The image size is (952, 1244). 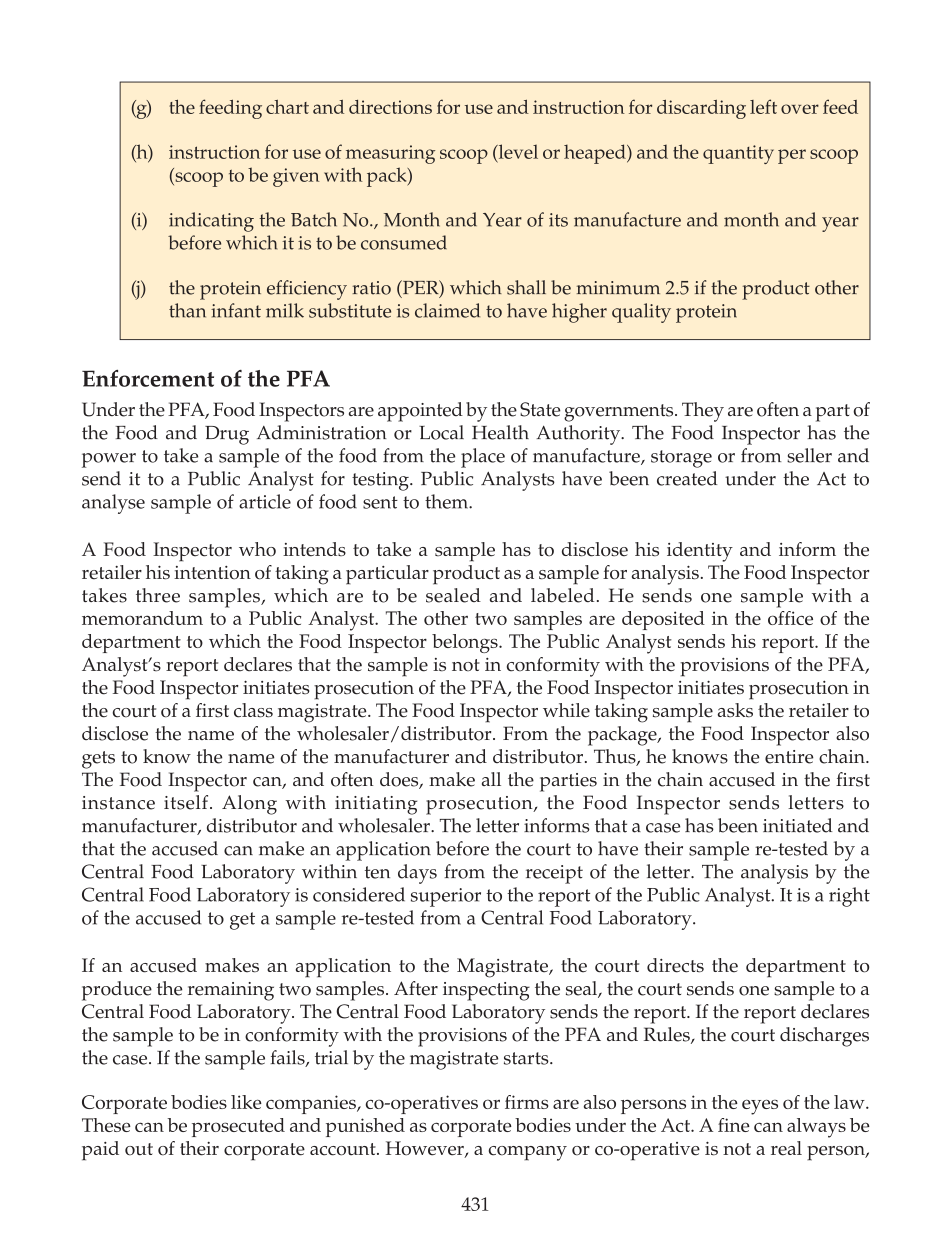 What do you see at coordinates (700, 552) in the image?
I see `identity` at bounding box center [700, 552].
